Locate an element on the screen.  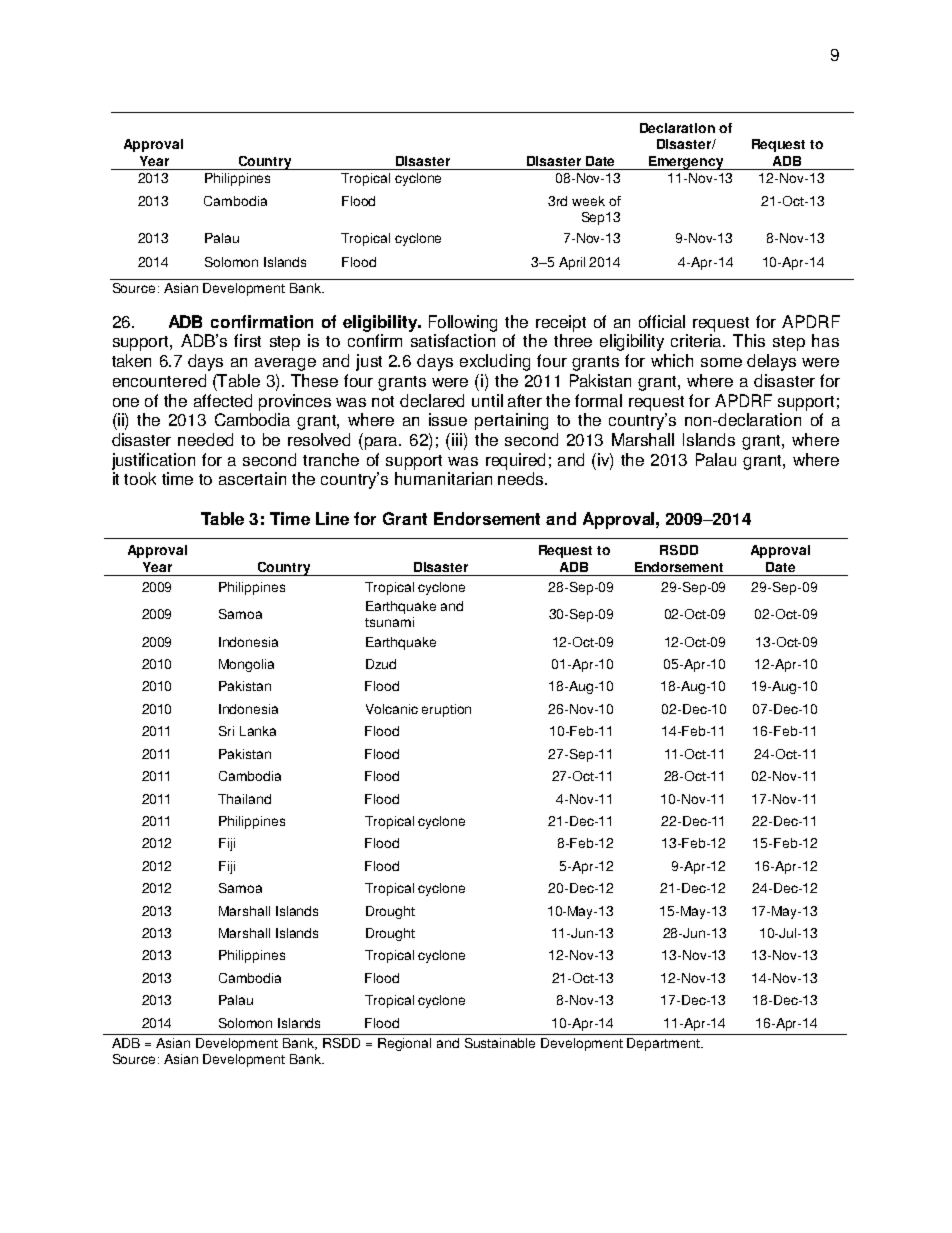
Emergency is located at coordinates (686, 163).
